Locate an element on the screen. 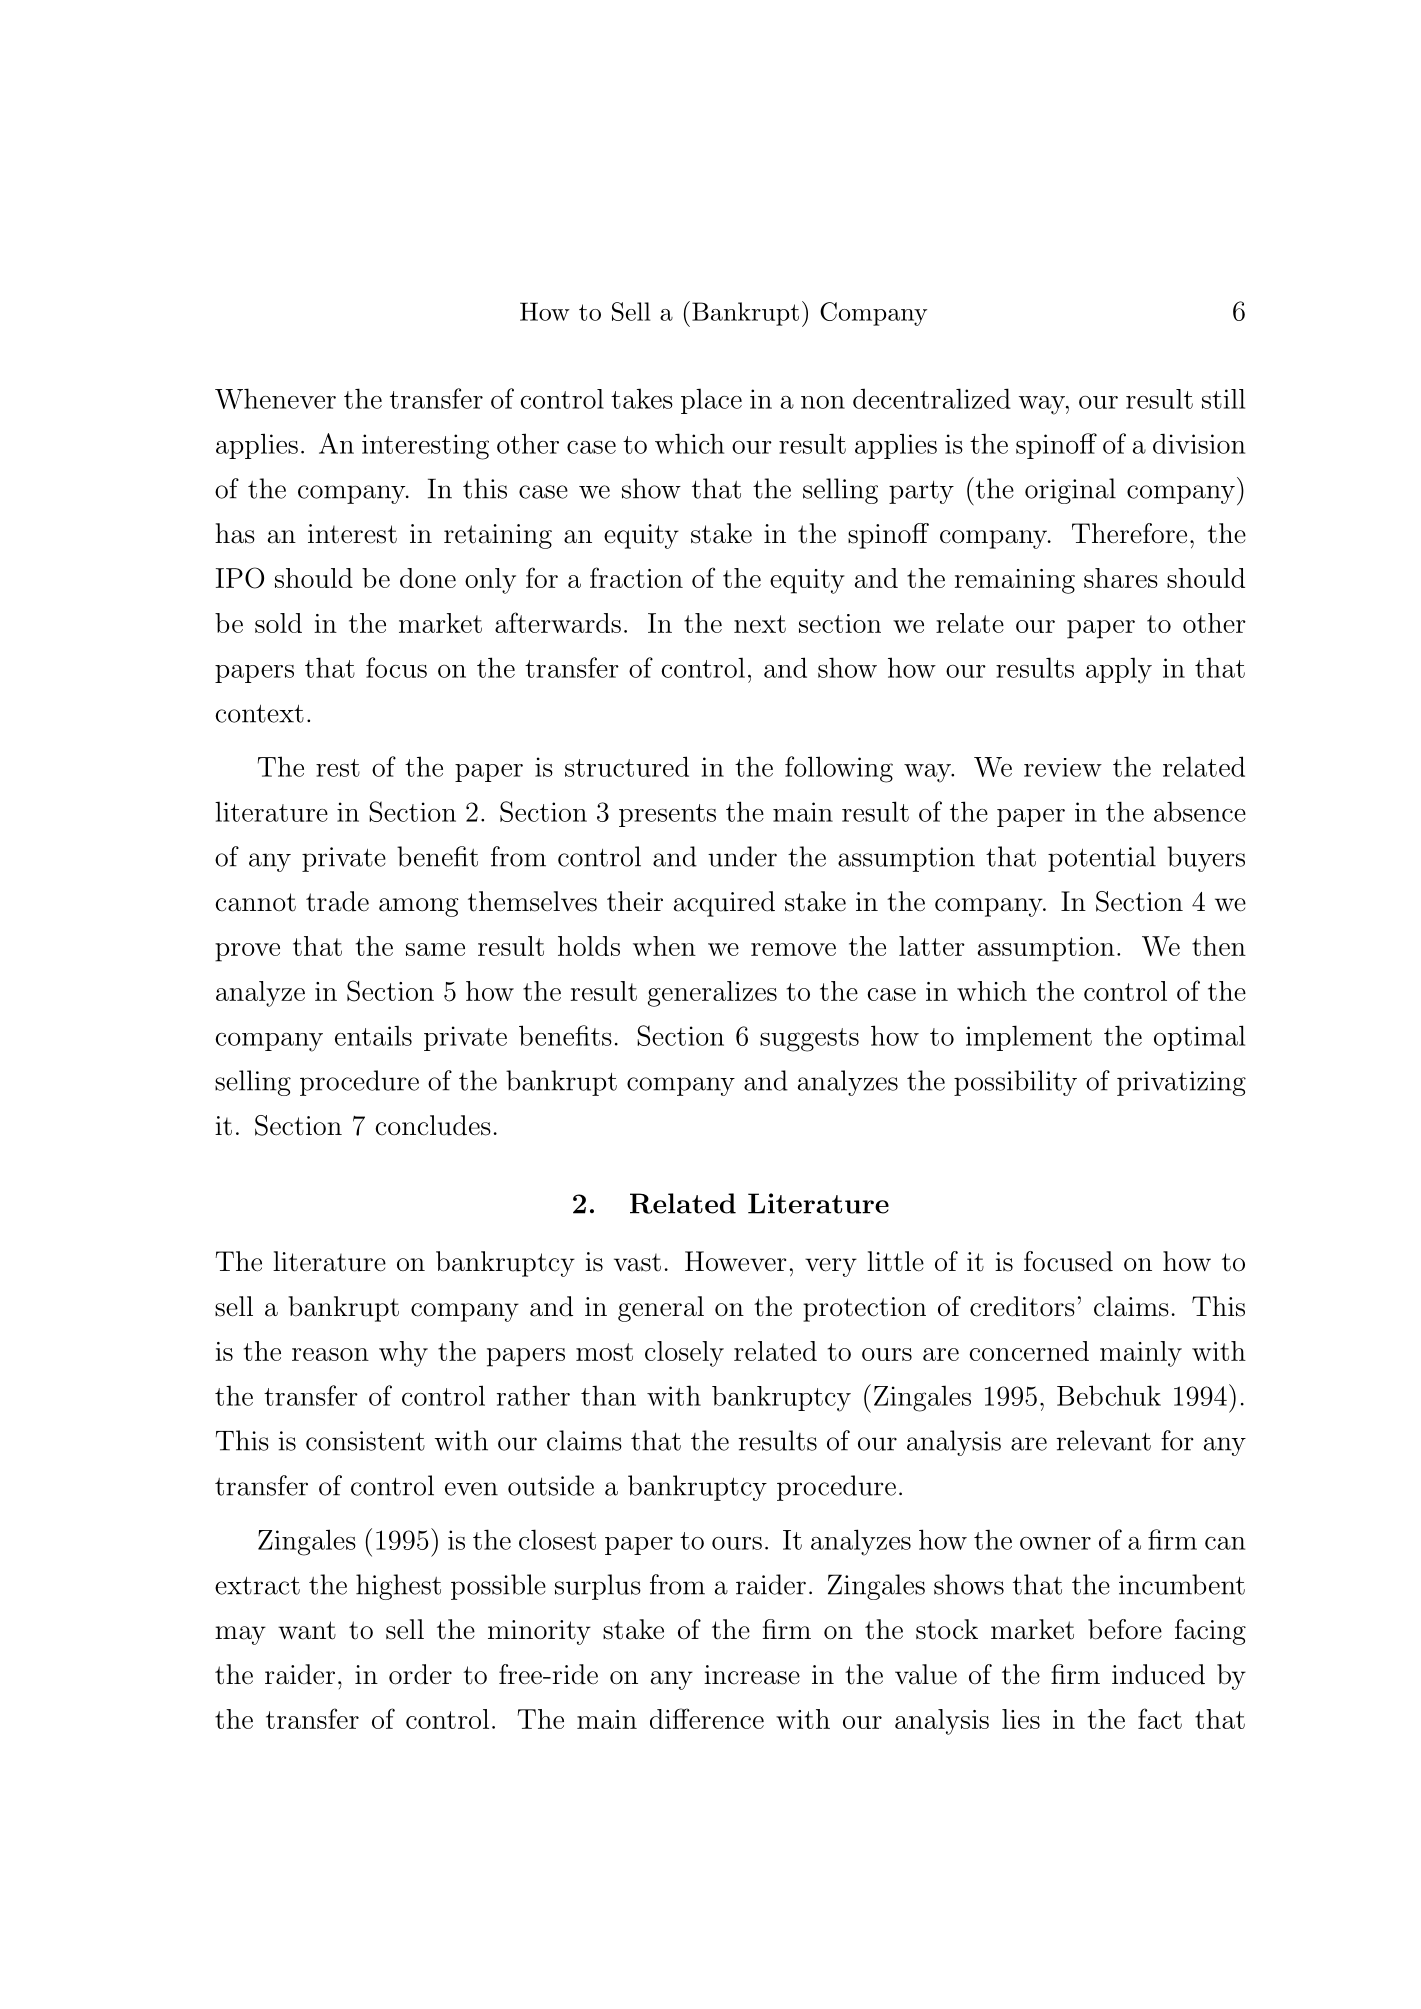 This screenshot has height=2009, width=1421. order is located at coordinates (420, 1674).
